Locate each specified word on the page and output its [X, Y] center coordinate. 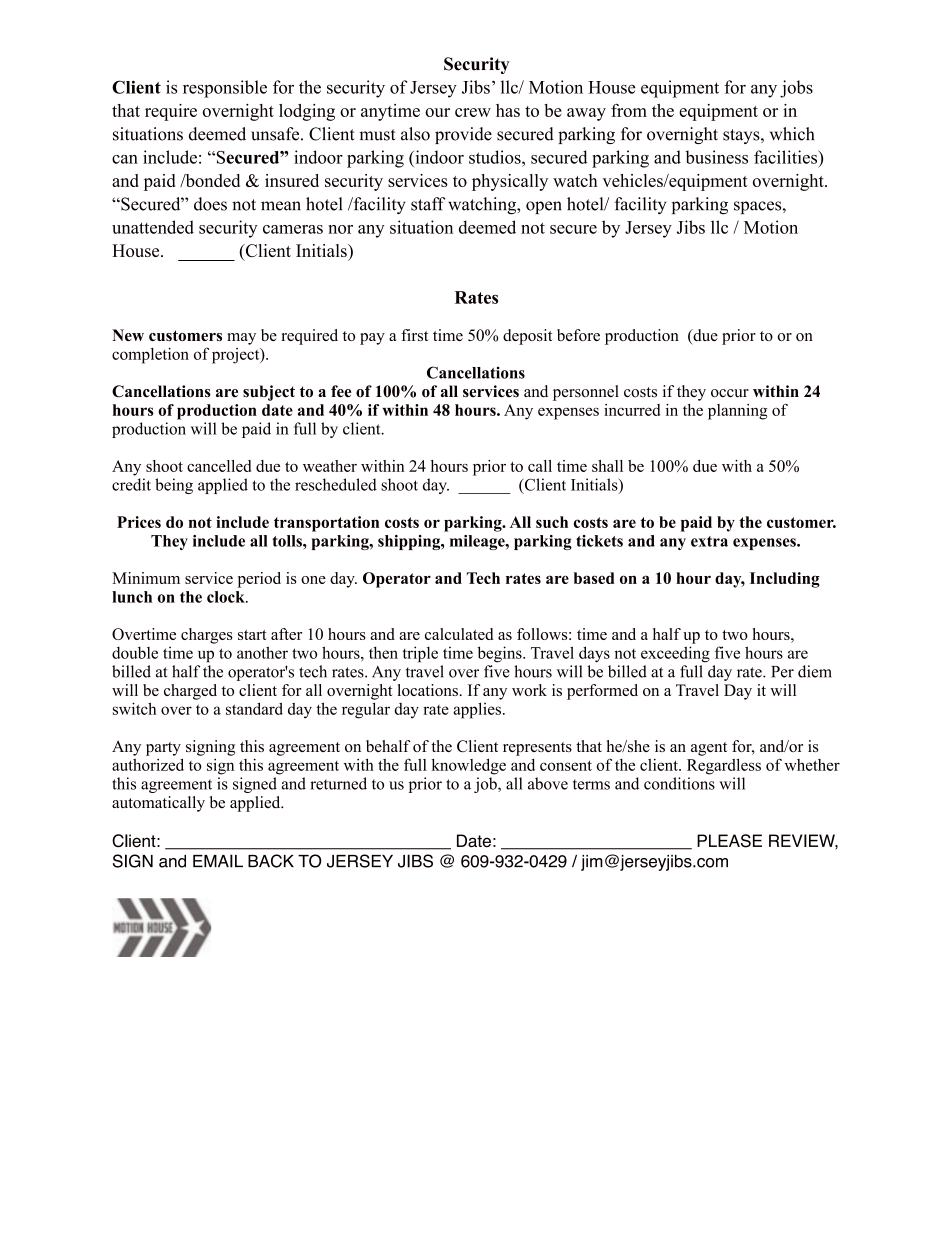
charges [207, 636]
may [241, 339]
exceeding [675, 654]
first [414, 335]
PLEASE [729, 841]
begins [500, 654]
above [548, 783]
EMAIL [218, 861]
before [578, 335]
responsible [225, 89]
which [792, 134]
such [552, 522]
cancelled [219, 466]
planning [738, 412]
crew [473, 112]
